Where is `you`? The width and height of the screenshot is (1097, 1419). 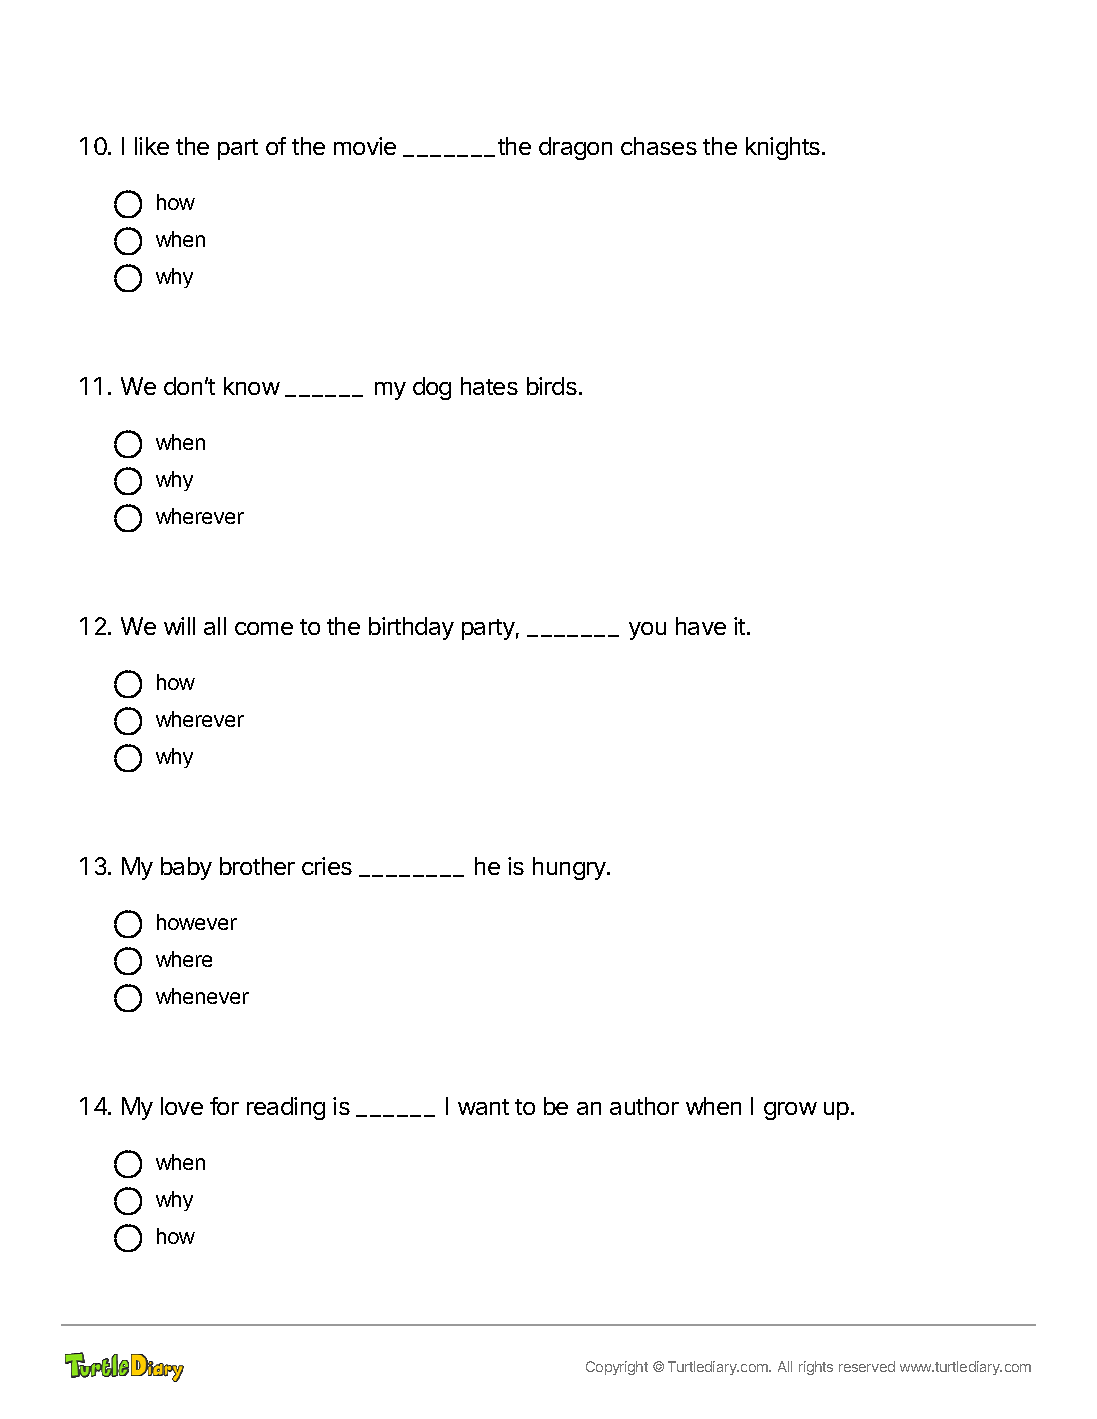
you is located at coordinates (647, 631).
